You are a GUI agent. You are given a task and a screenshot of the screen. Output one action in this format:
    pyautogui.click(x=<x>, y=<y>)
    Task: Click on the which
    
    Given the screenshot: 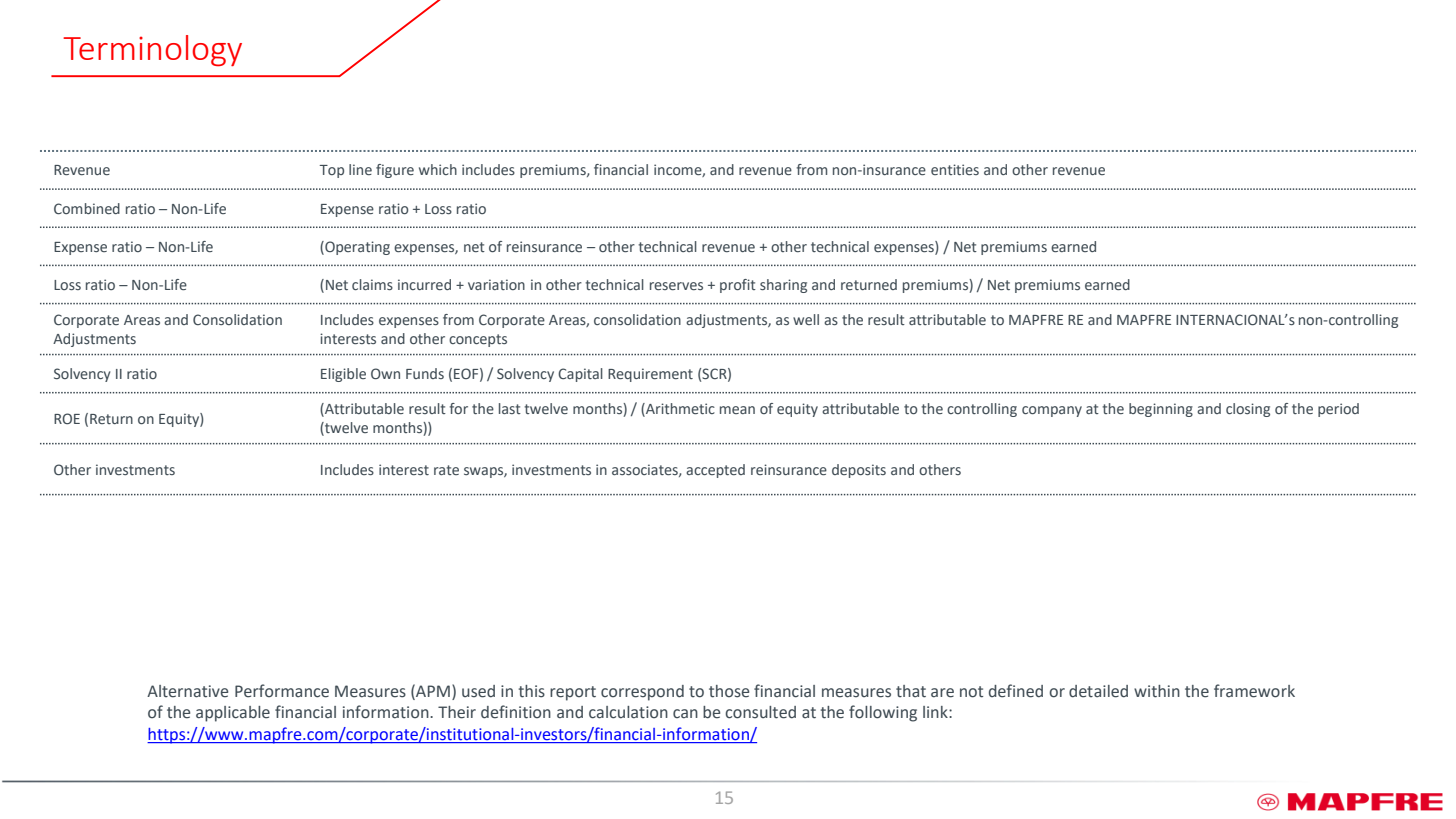 What is the action you would take?
    pyautogui.click(x=438, y=169)
